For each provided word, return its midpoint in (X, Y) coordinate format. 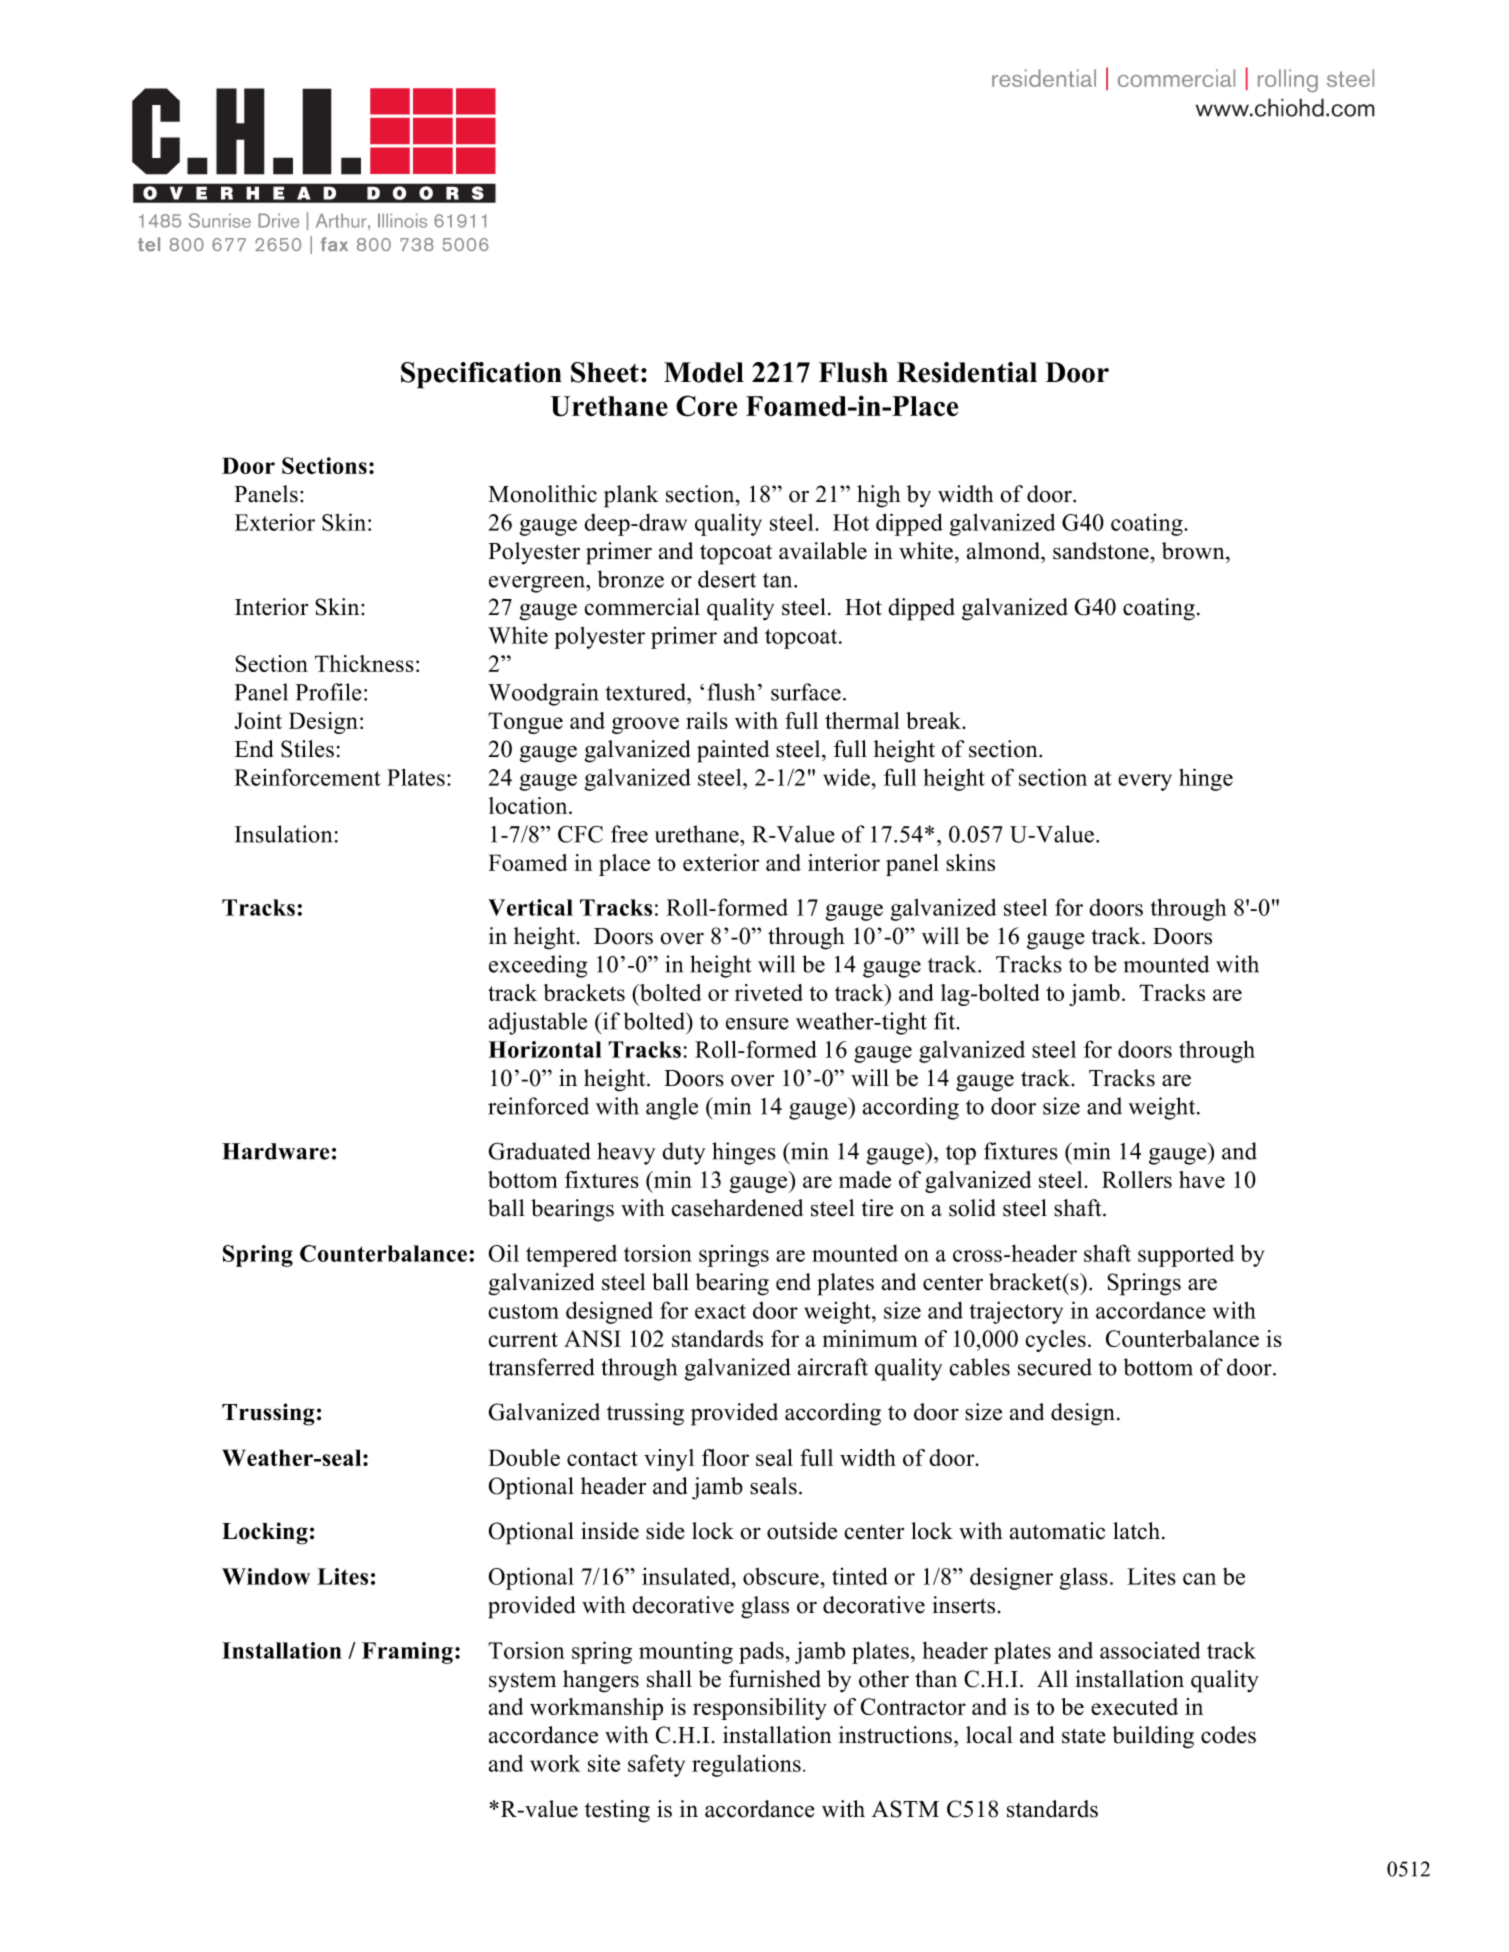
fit (946, 1021)
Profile (328, 692)
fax (334, 244)
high (879, 496)
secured (1055, 1367)
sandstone (1101, 551)
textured (647, 692)
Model (704, 372)
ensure (757, 1024)
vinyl (669, 1460)
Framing (407, 1653)
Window (266, 1576)
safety (656, 1765)
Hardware (275, 1151)
